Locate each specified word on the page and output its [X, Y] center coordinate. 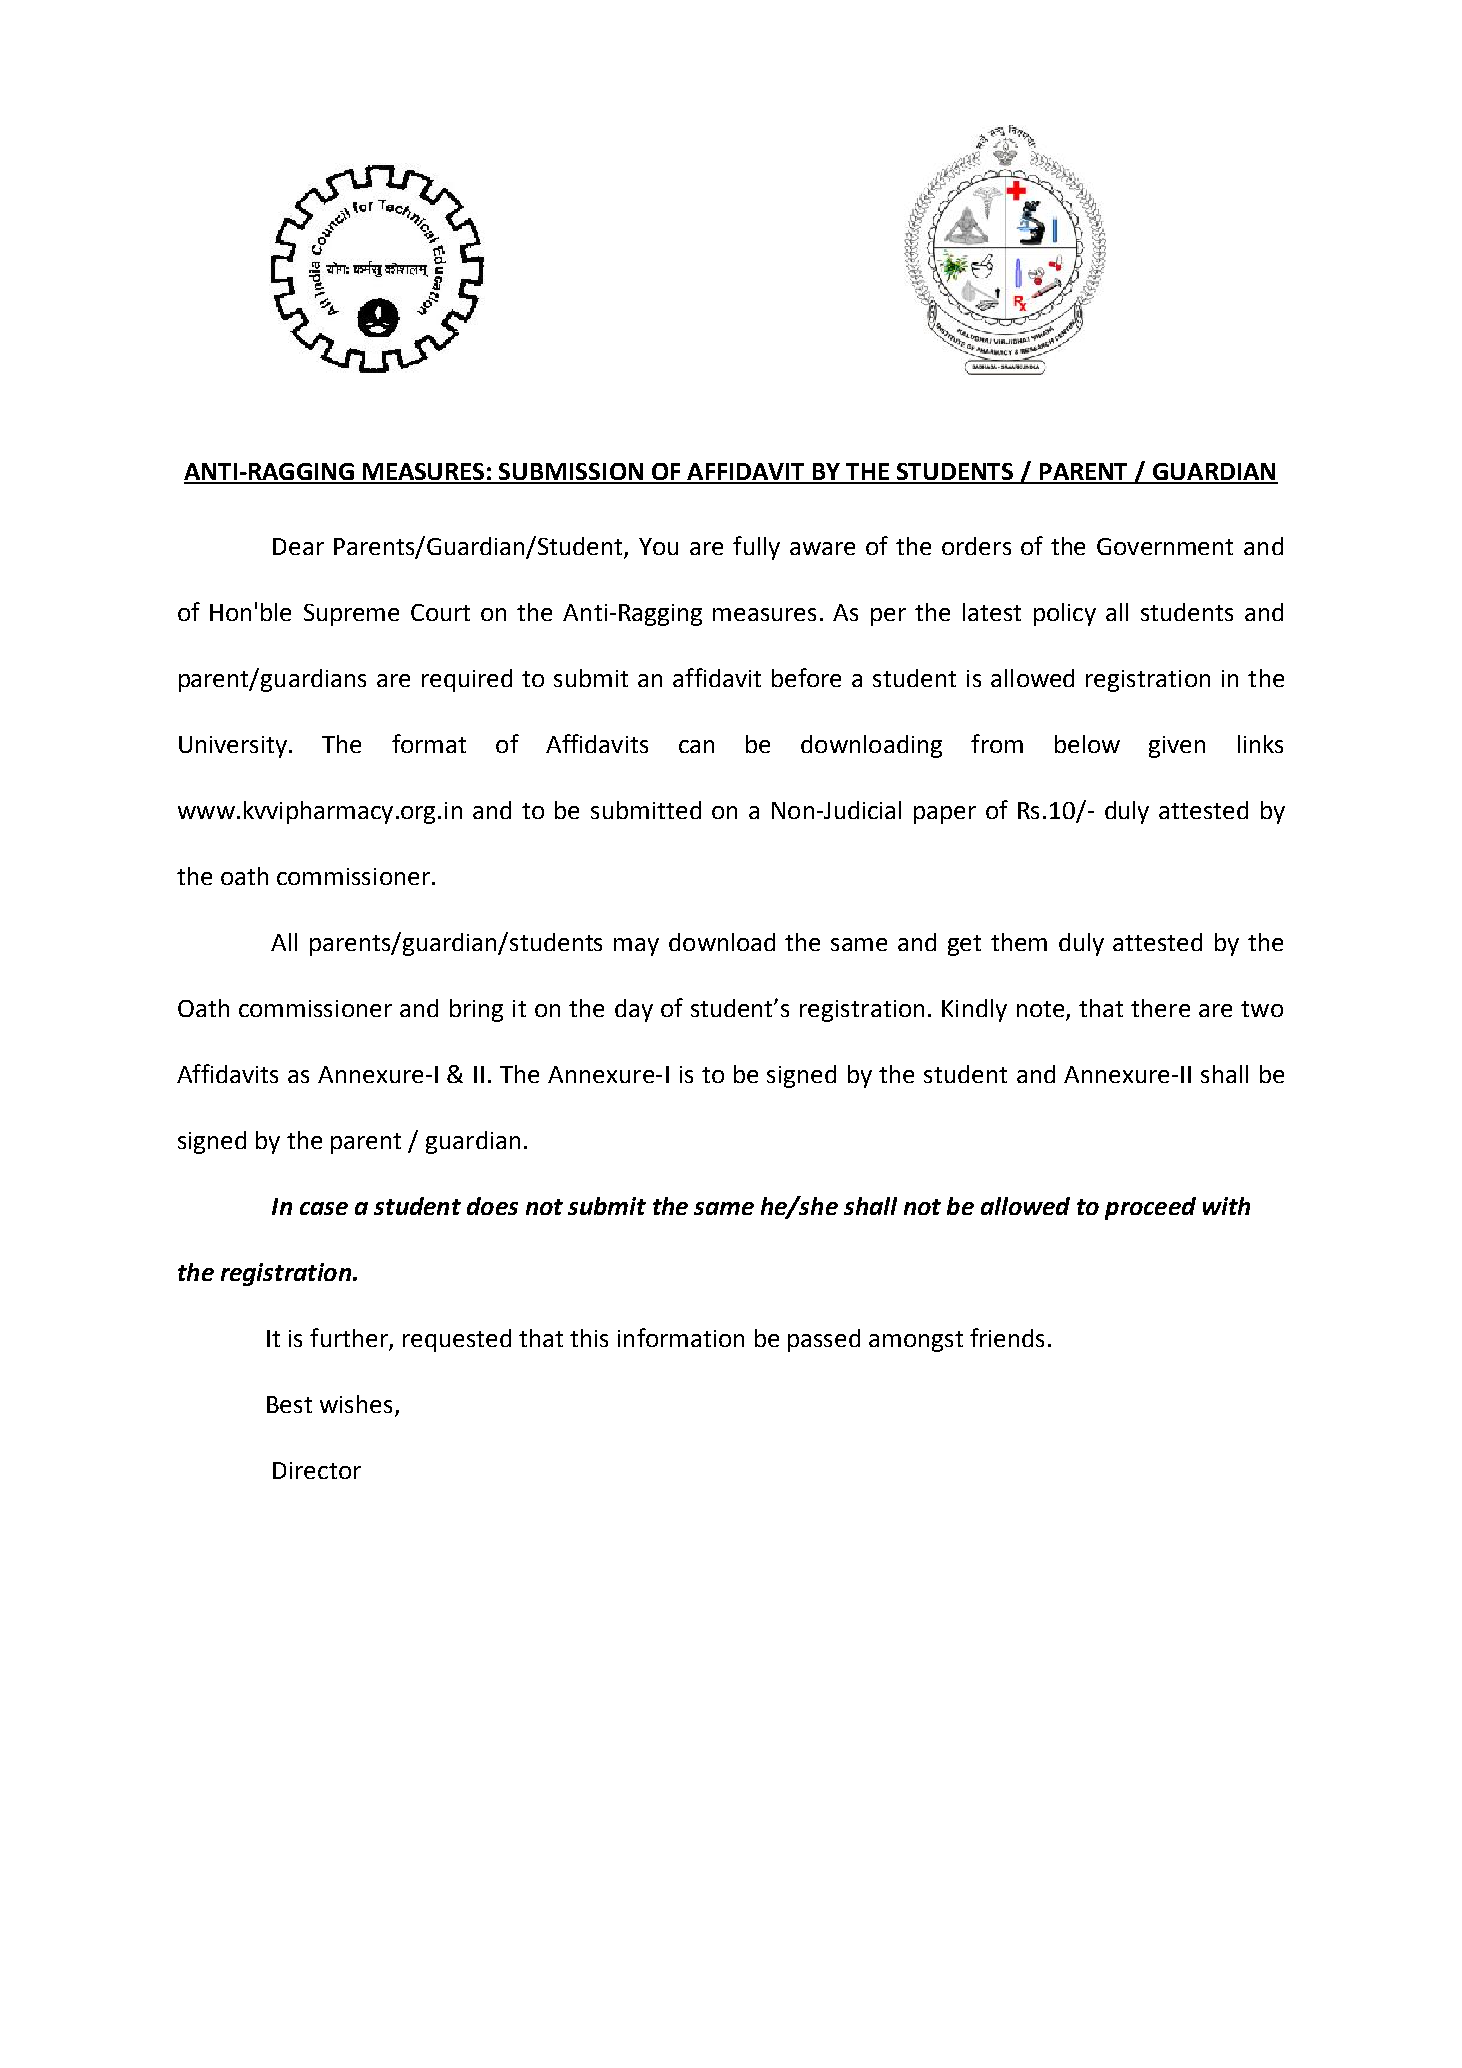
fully [756, 548]
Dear [298, 546]
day [634, 1010]
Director [317, 1470]
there [1160, 1008]
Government [1165, 546]
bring [476, 1010]
